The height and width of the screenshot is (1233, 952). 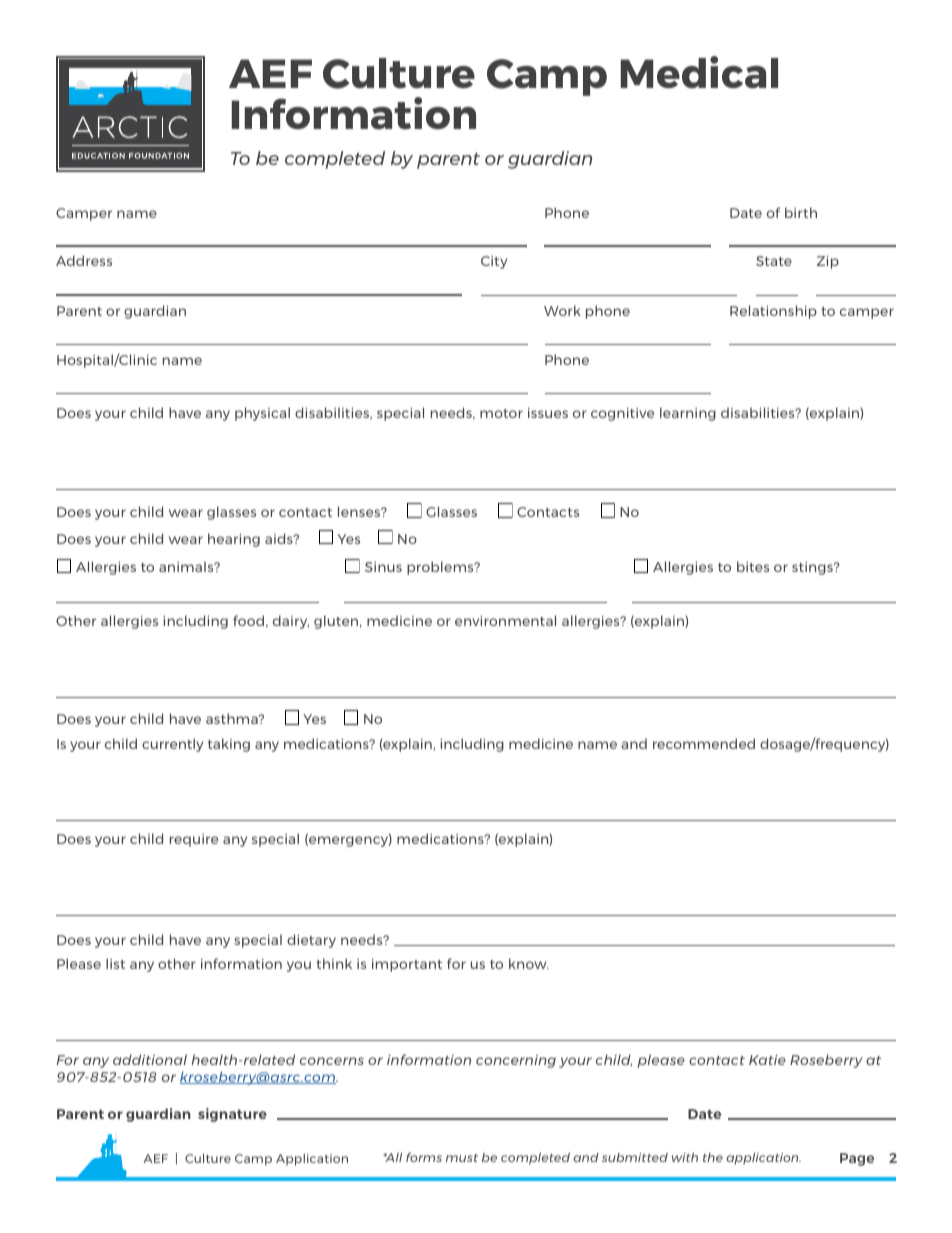 What do you see at coordinates (505, 620) in the screenshot?
I see `environmental` at bounding box center [505, 620].
